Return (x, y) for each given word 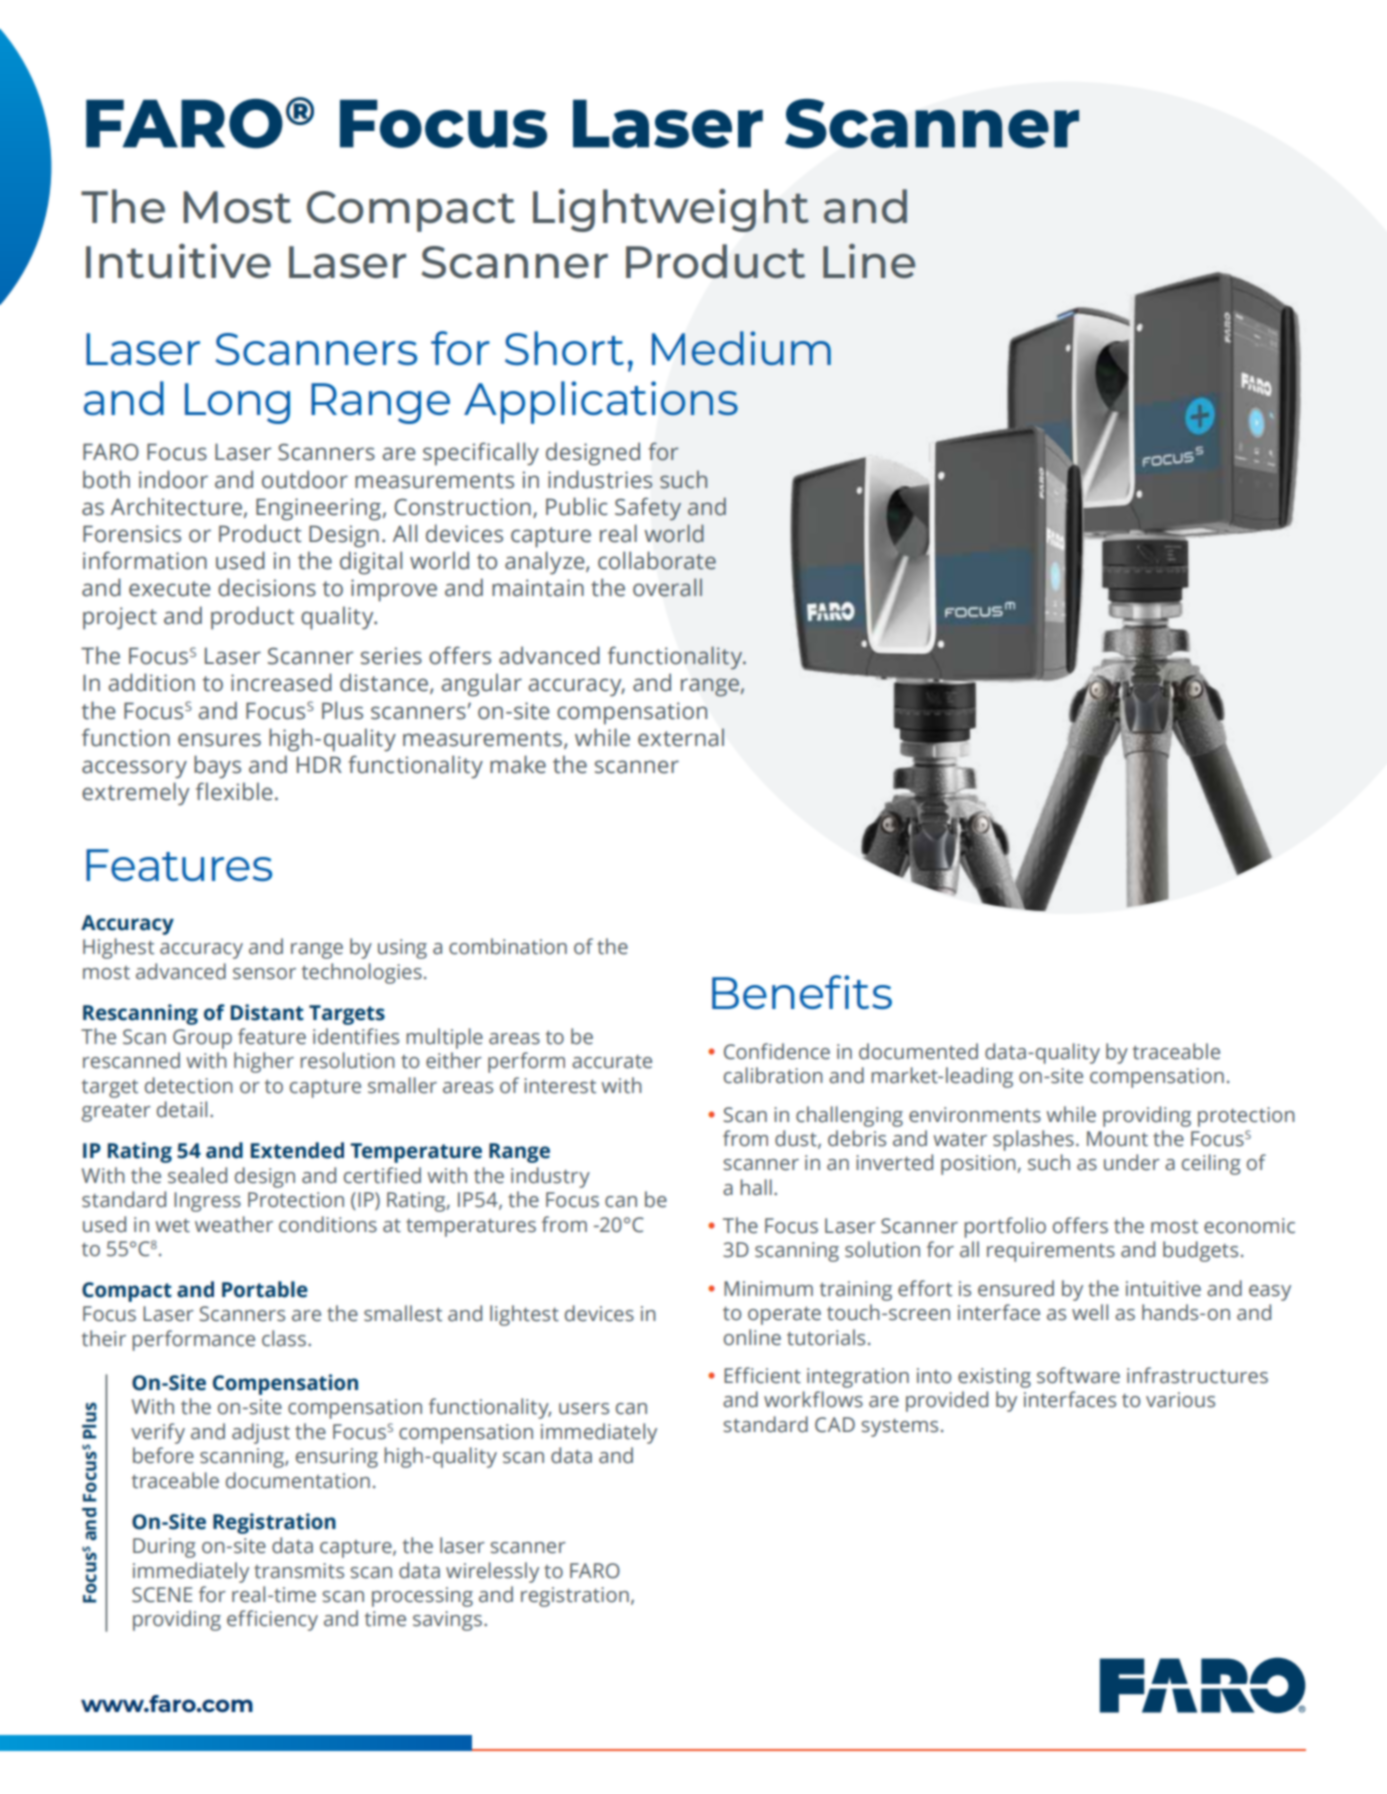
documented (918, 1051)
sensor (264, 974)
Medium (741, 348)
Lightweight (671, 210)
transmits (299, 1571)
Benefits (802, 992)
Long (237, 403)
